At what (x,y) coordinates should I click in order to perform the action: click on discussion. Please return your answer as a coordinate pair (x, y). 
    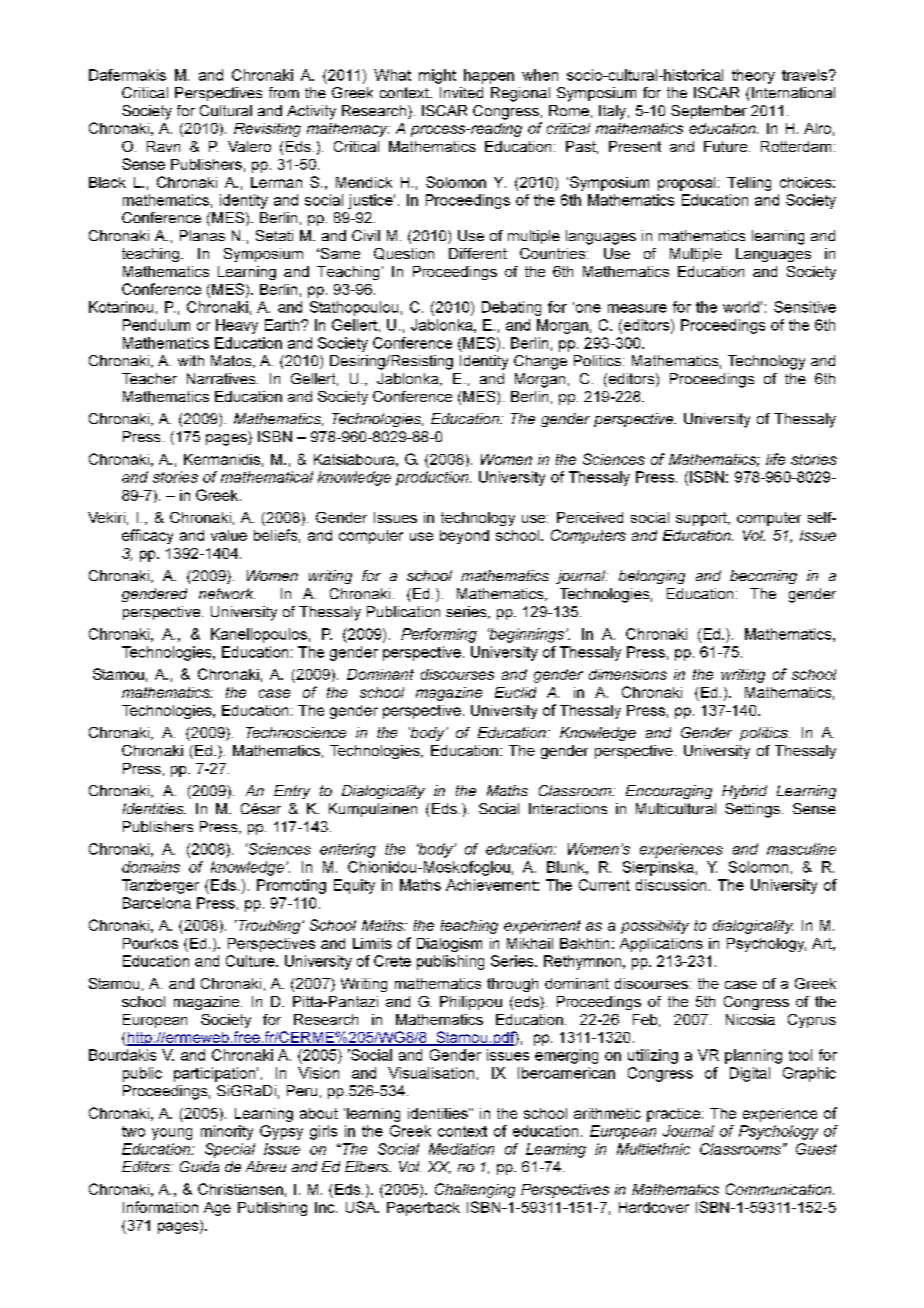
    Looking at the image, I should click on (671, 885).
